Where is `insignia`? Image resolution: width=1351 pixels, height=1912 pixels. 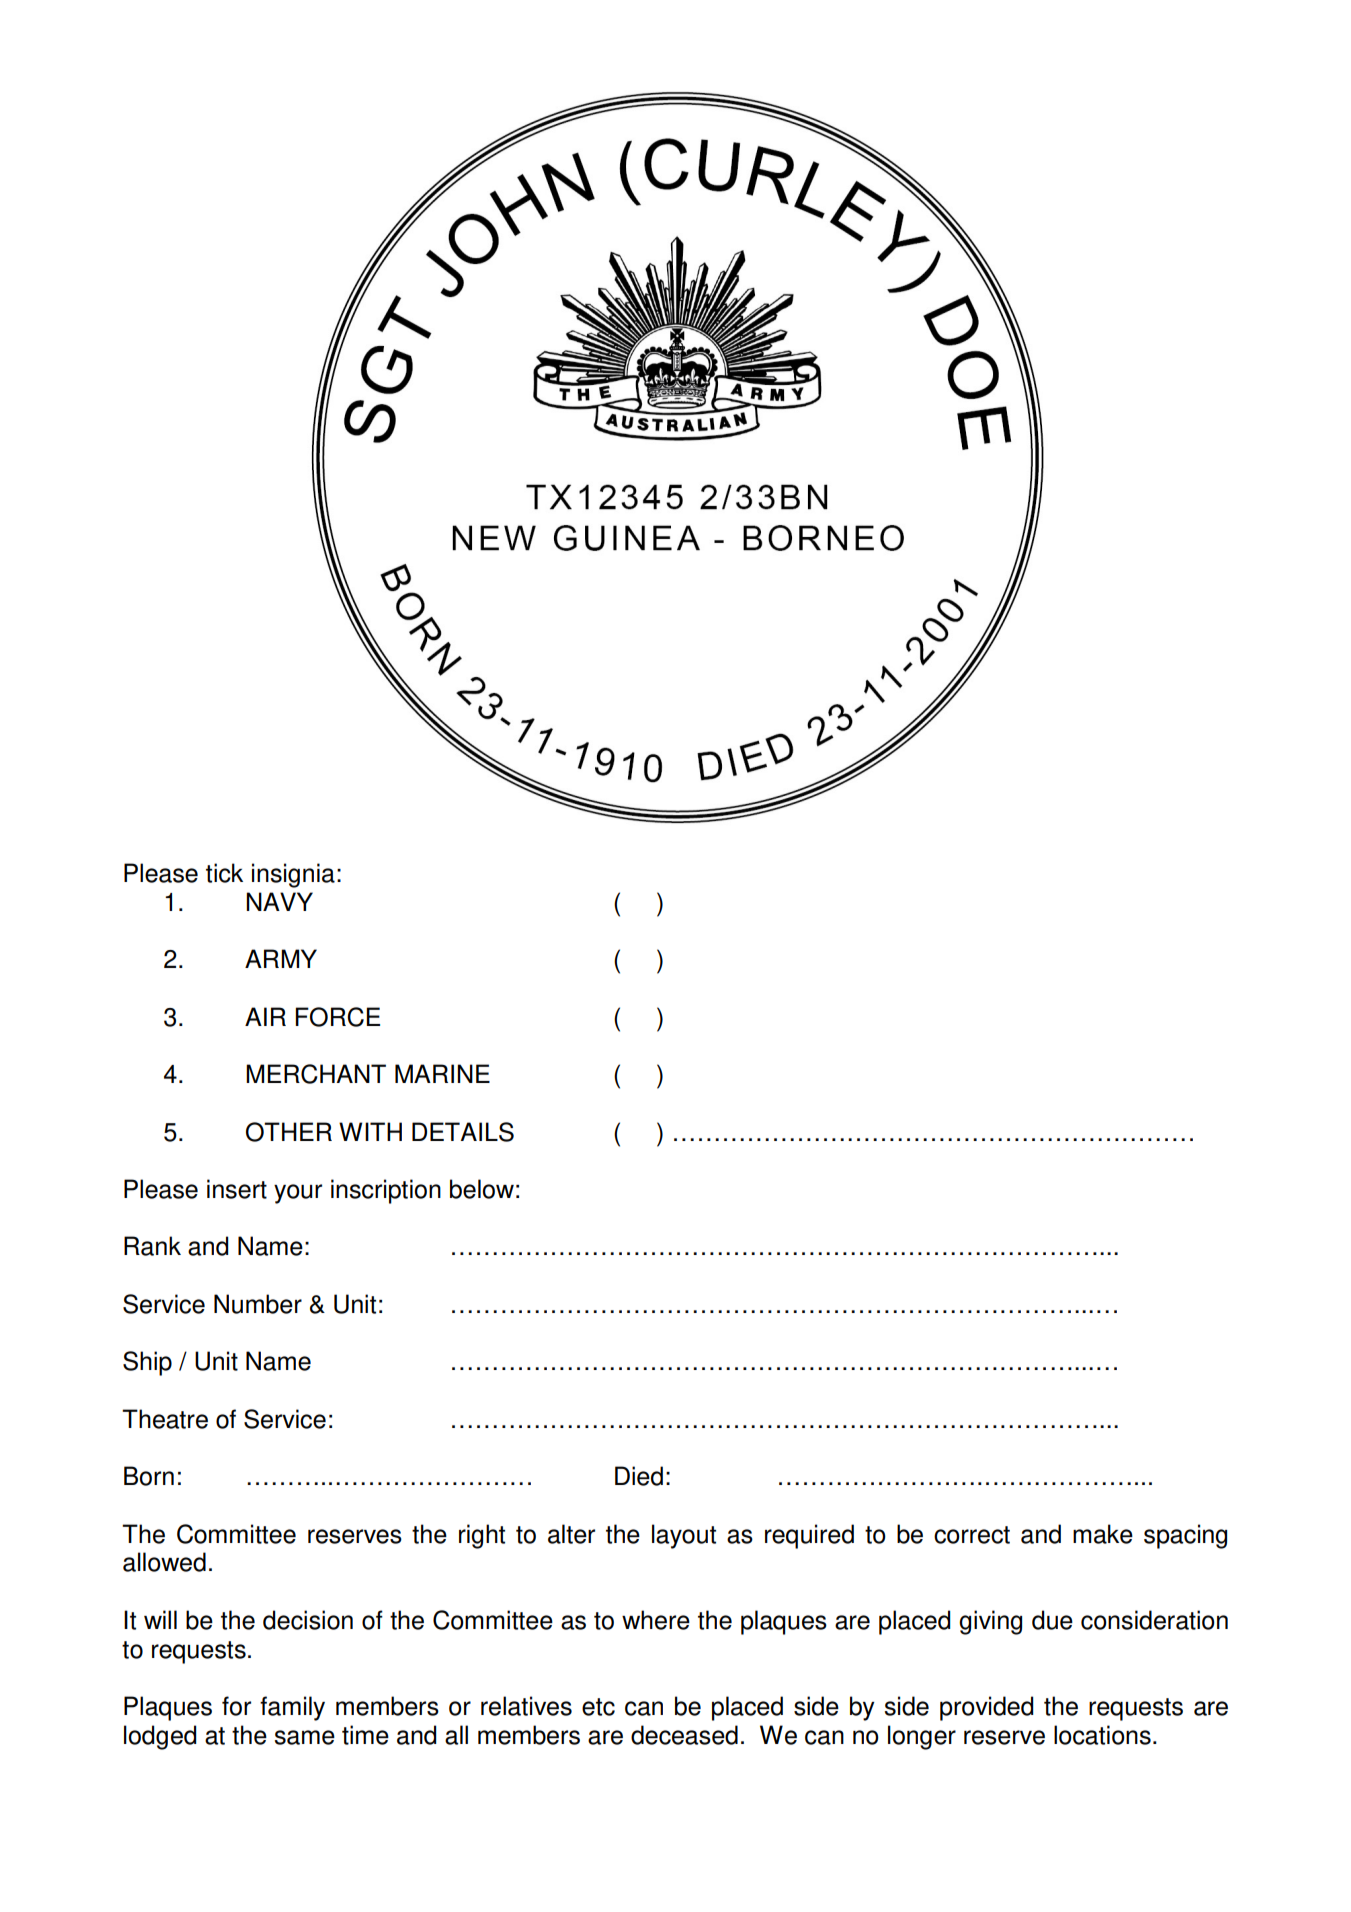 insignia is located at coordinates (293, 875).
